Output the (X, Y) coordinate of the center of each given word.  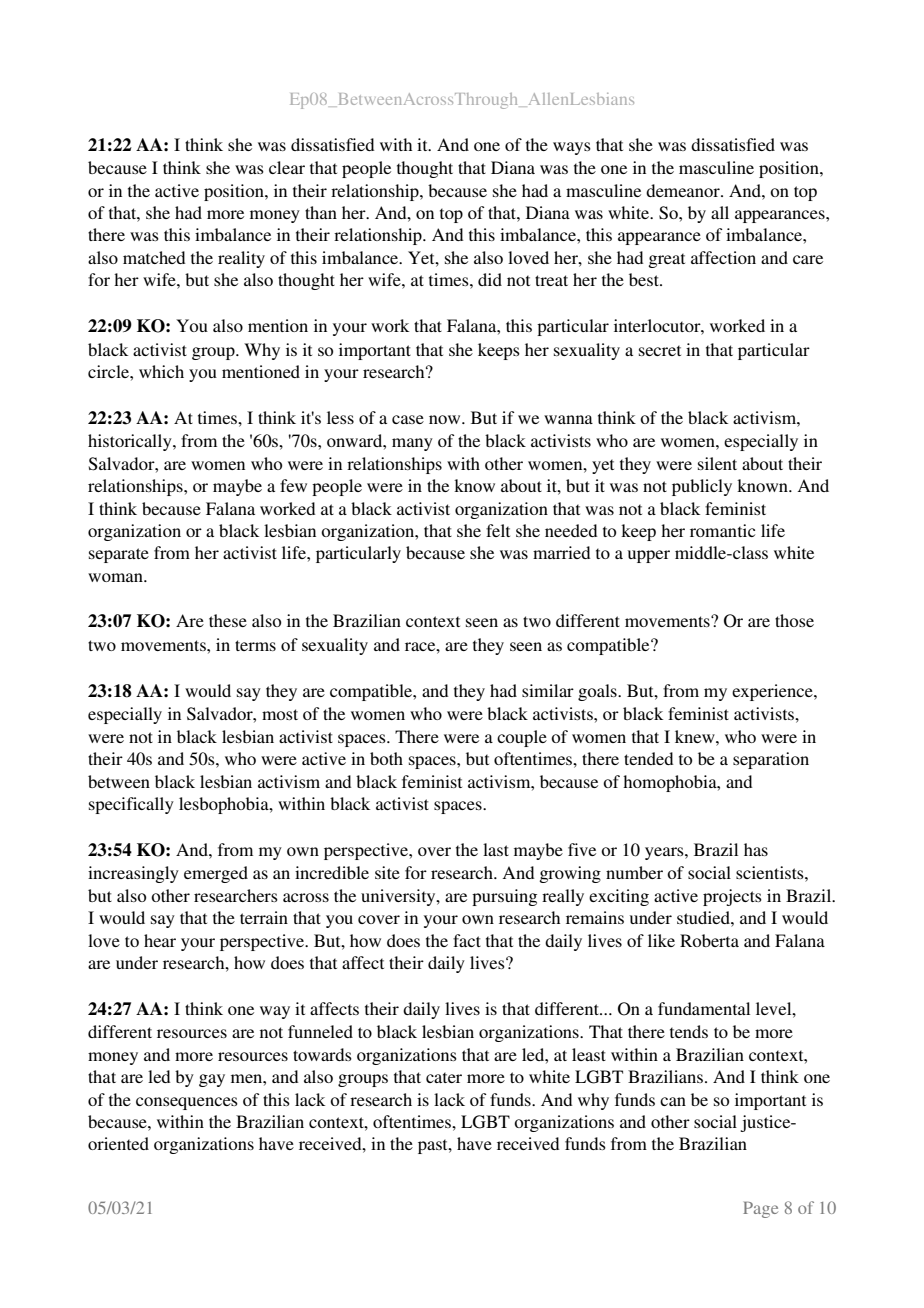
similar (548, 690)
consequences (187, 1103)
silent (717, 463)
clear (287, 167)
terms (255, 645)
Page (760, 1210)
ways (572, 148)
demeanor (684, 190)
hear (160, 940)
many (412, 444)
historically (131, 442)
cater (444, 1077)
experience (773, 692)
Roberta (709, 940)
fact (467, 940)
